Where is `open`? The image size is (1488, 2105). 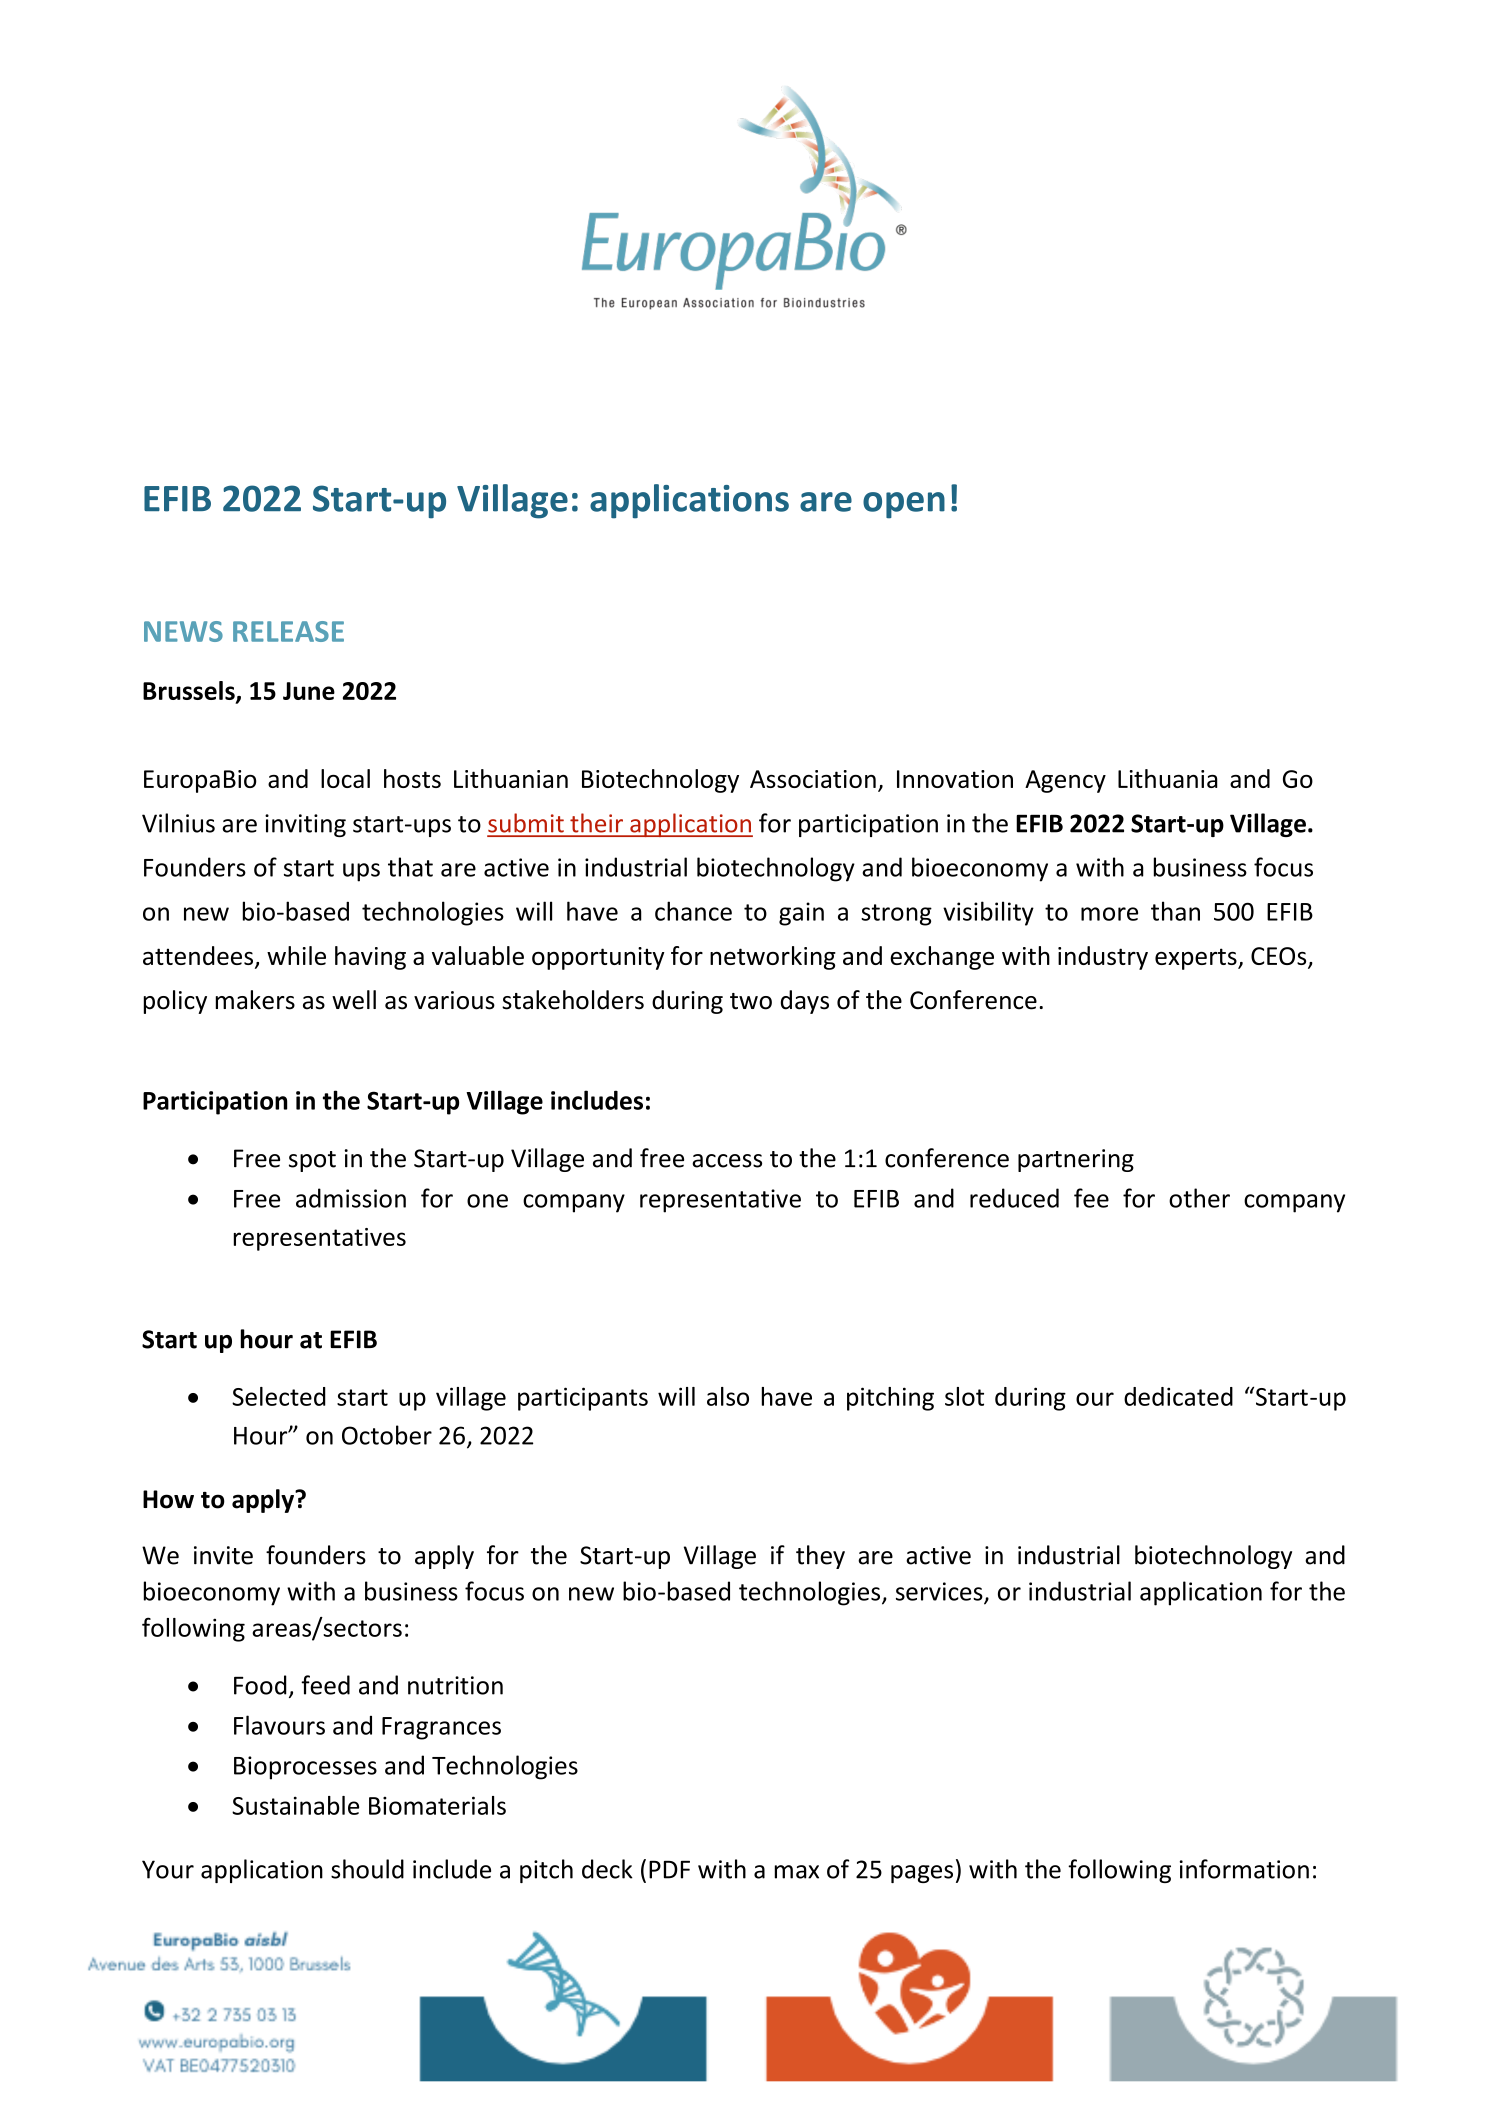
open is located at coordinates (904, 505).
